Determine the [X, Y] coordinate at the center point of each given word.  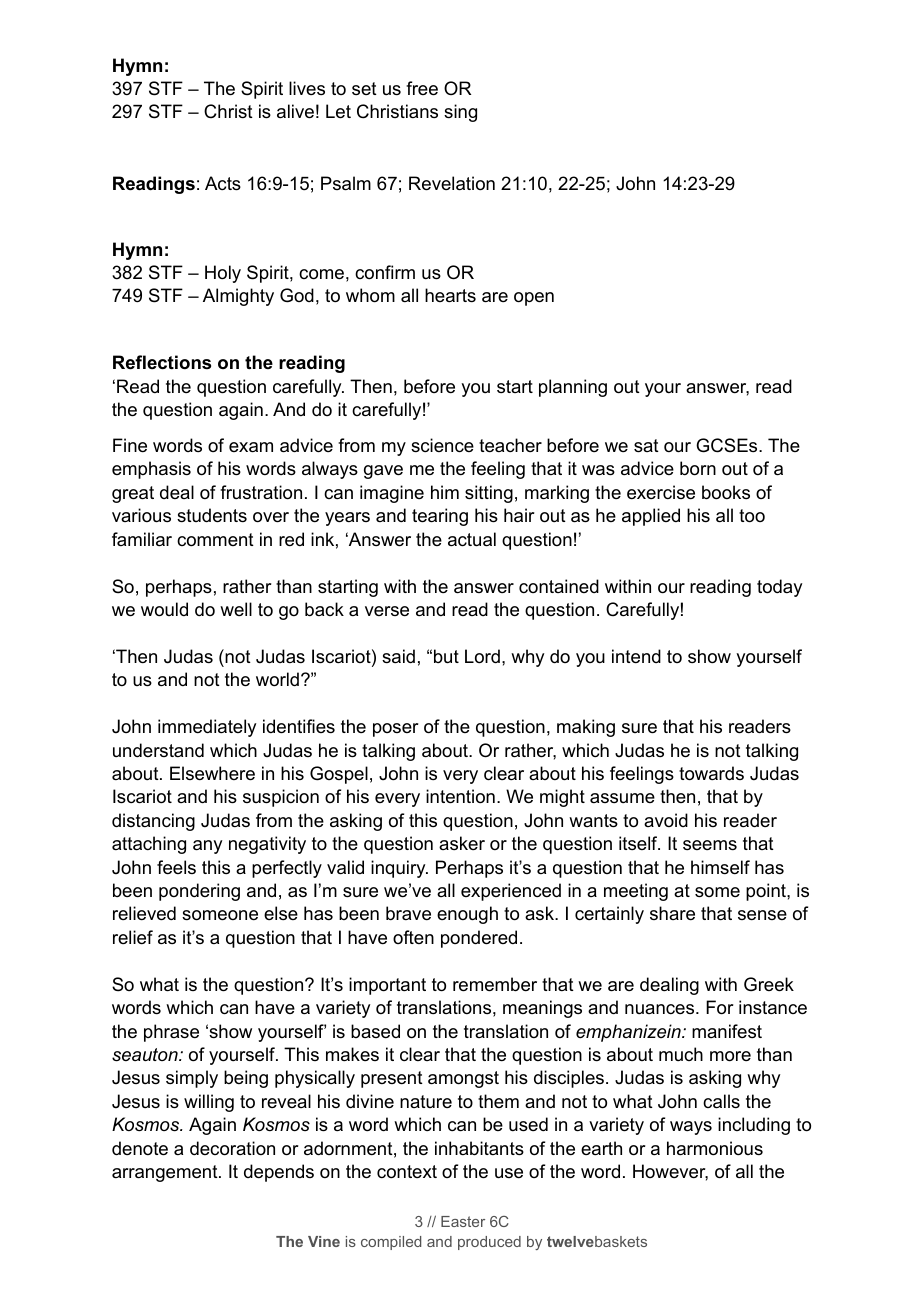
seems [710, 845]
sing [460, 113]
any [207, 847]
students [212, 515]
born [698, 468]
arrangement [166, 1173]
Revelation [452, 183]
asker [462, 843]
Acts [223, 183]
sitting [489, 494]
